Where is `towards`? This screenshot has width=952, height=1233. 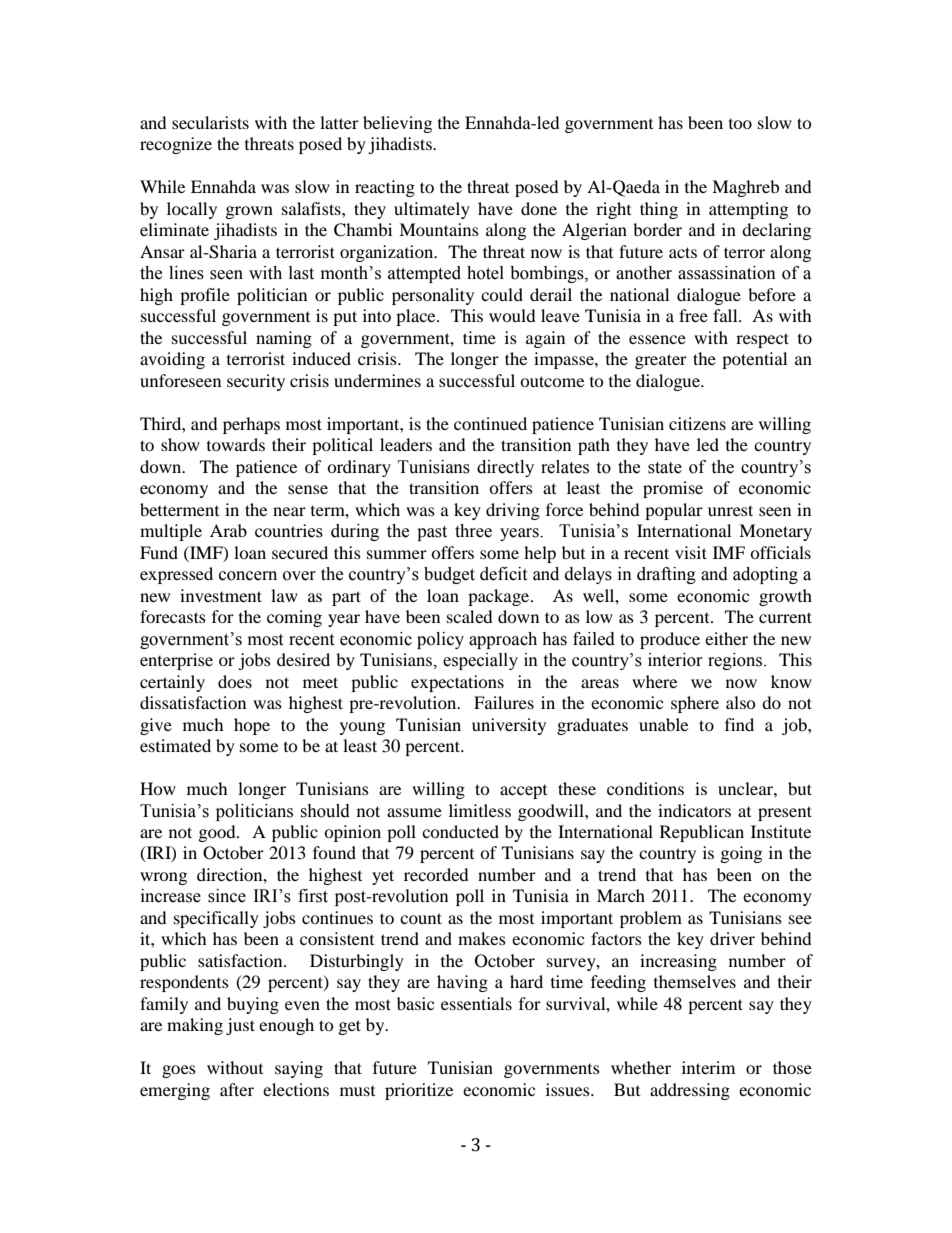 towards is located at coordinates (236, 444).
